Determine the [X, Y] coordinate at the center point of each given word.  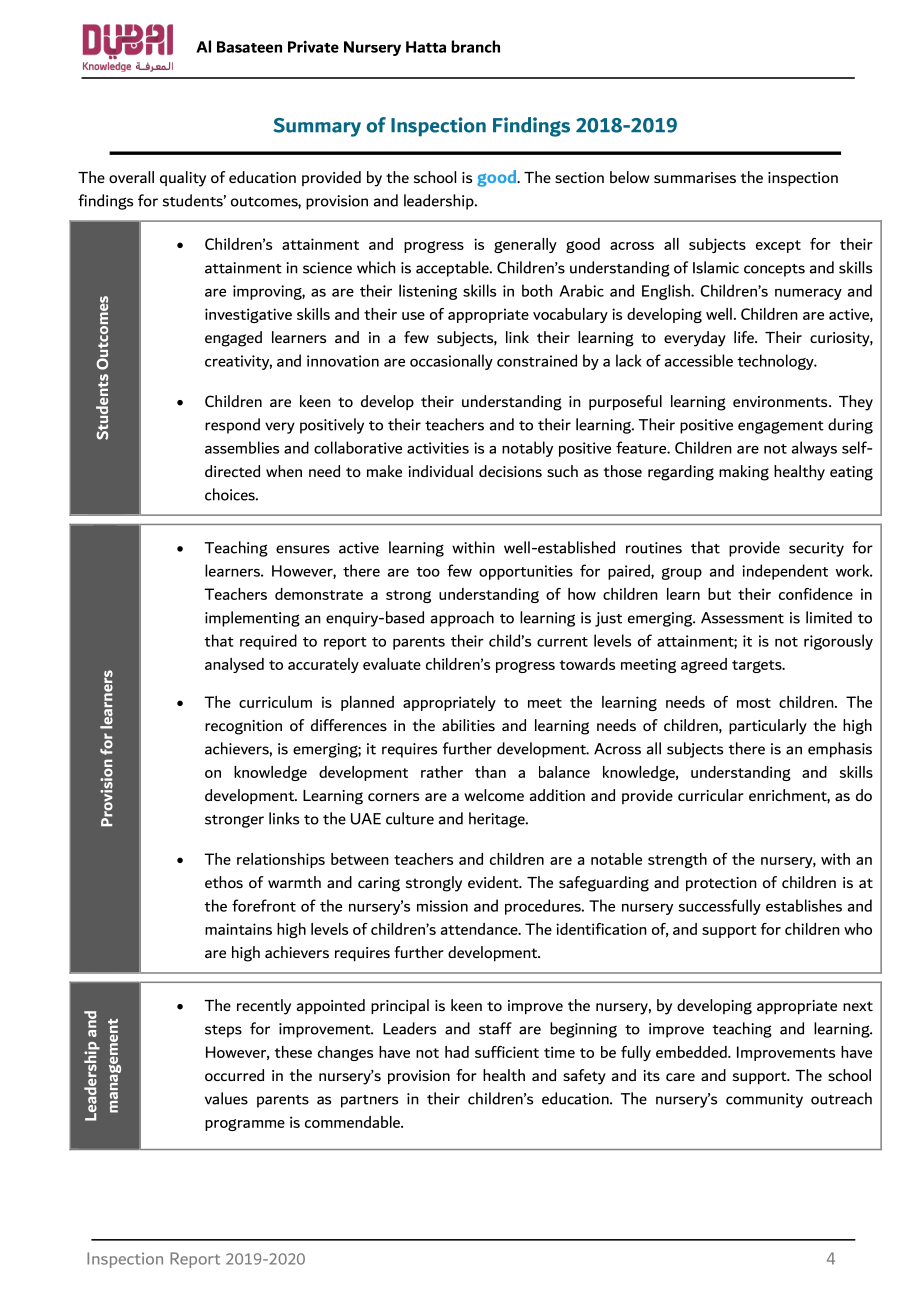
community [764, 1100]
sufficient [507, 1052]
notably [527, 449]
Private [313, 47]
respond [232, 426]
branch [475, 46]
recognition [243, 727]
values [226, 1098]
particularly [768, 727]
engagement [781, 427]
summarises [695, 177]
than [490, 772]
